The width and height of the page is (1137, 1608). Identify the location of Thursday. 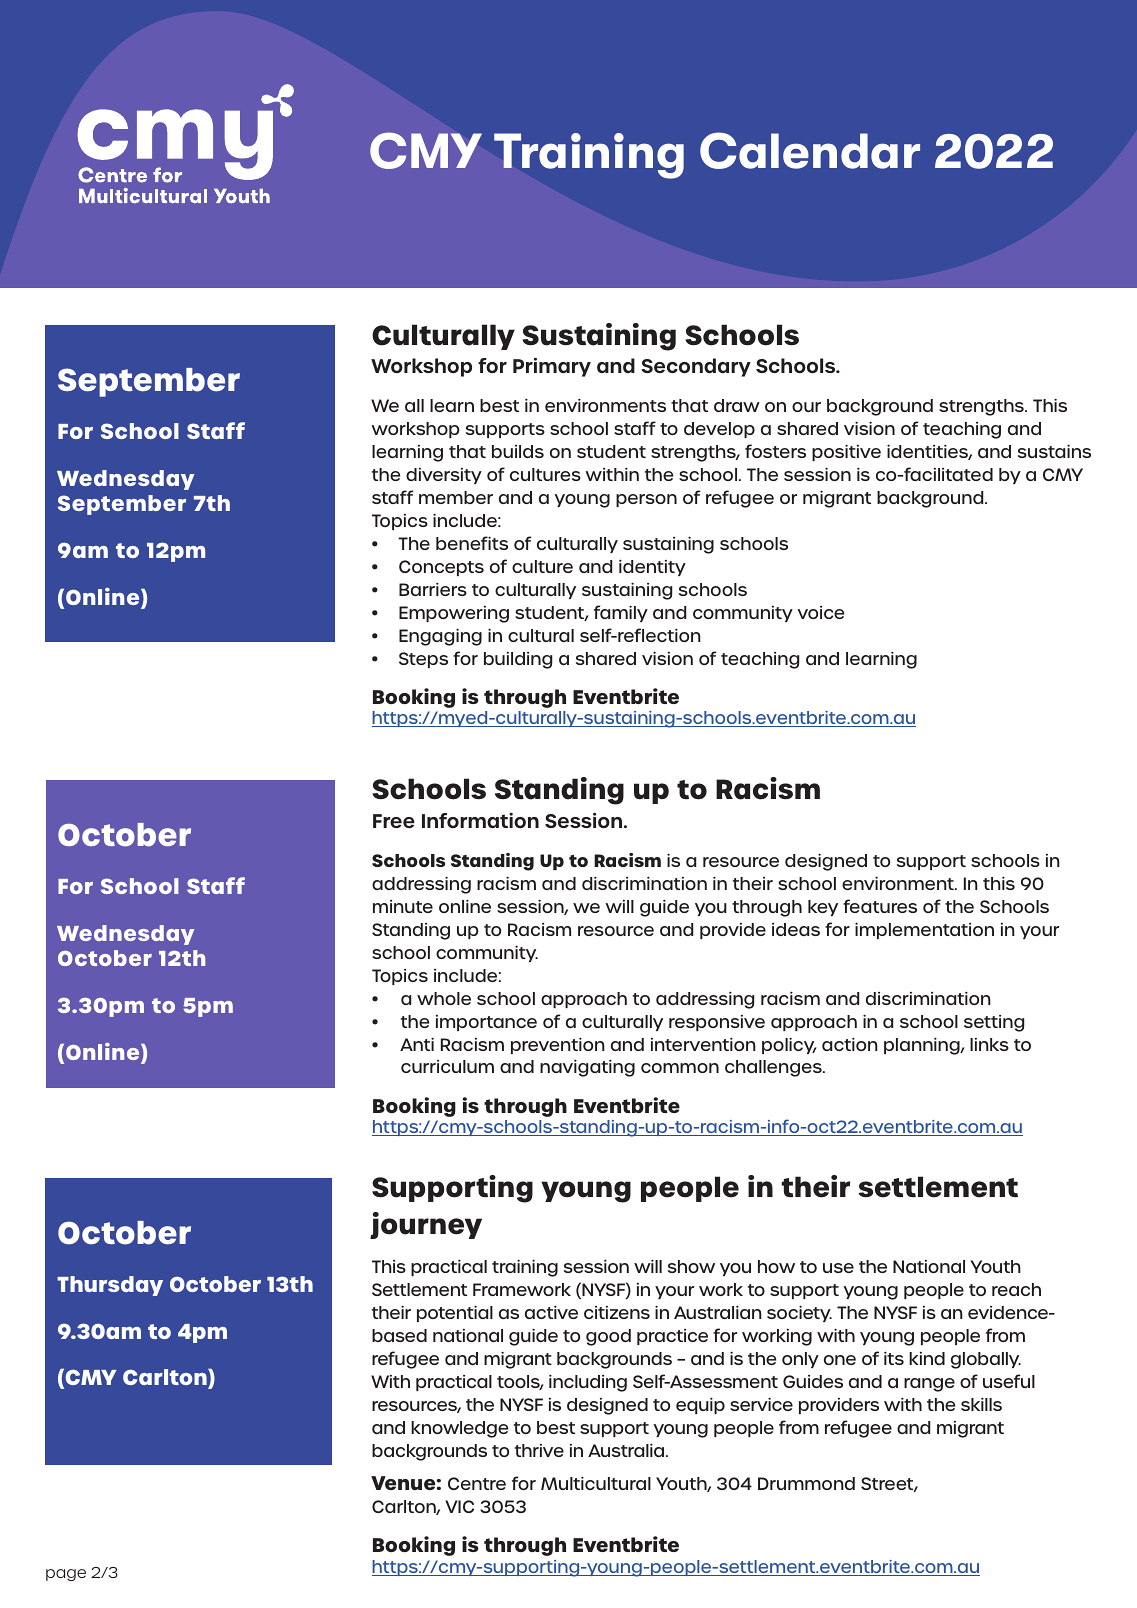
(110, 1286).
